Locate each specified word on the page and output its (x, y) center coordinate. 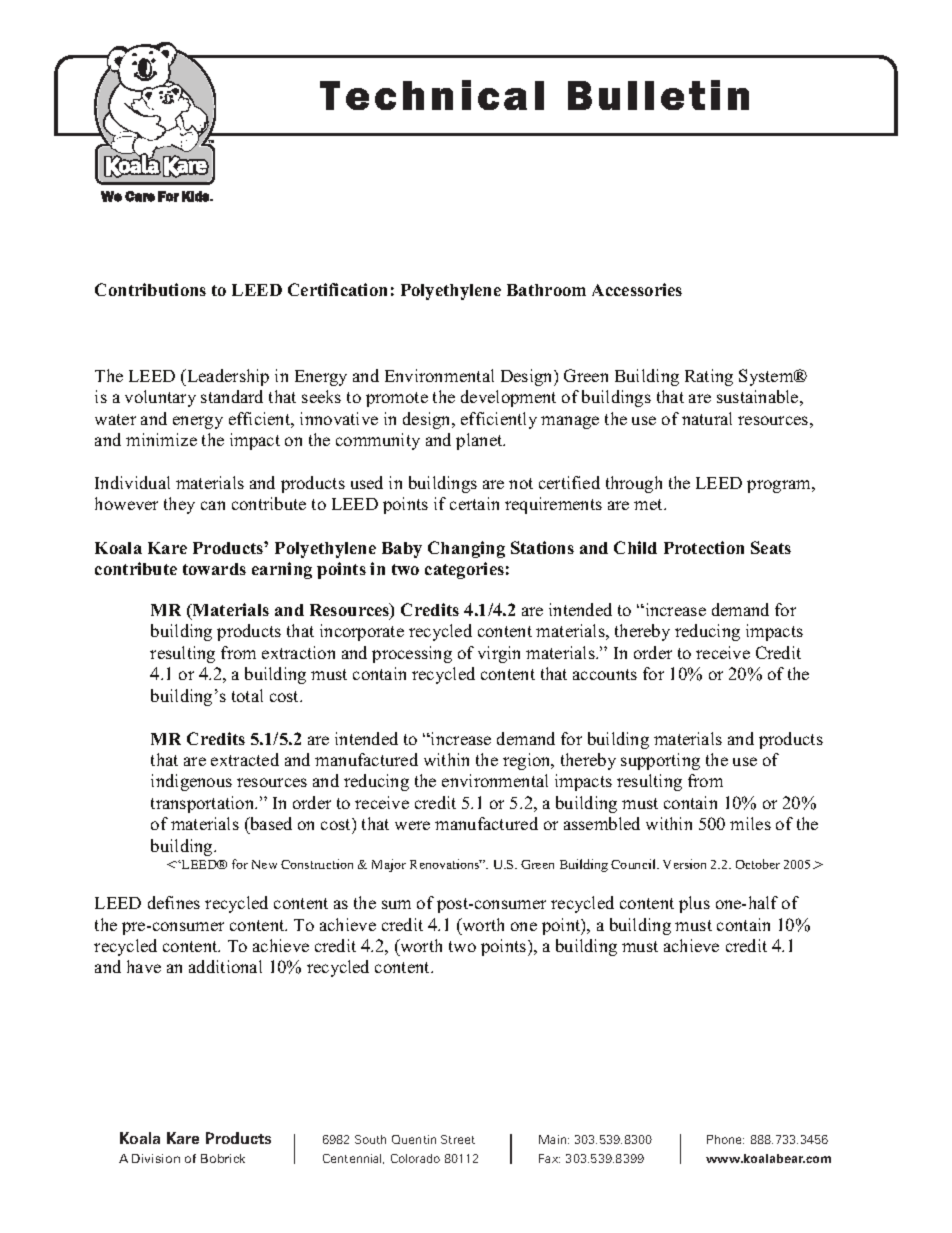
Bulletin (658, 95)
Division (156, 1158)
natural (707, 418)
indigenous (191, 782)
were (412, 825)
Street (458, 1139)
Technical (432, 95)
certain (474, 503)
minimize (161, 439)
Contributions (150, 289)
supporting (660, 761)
